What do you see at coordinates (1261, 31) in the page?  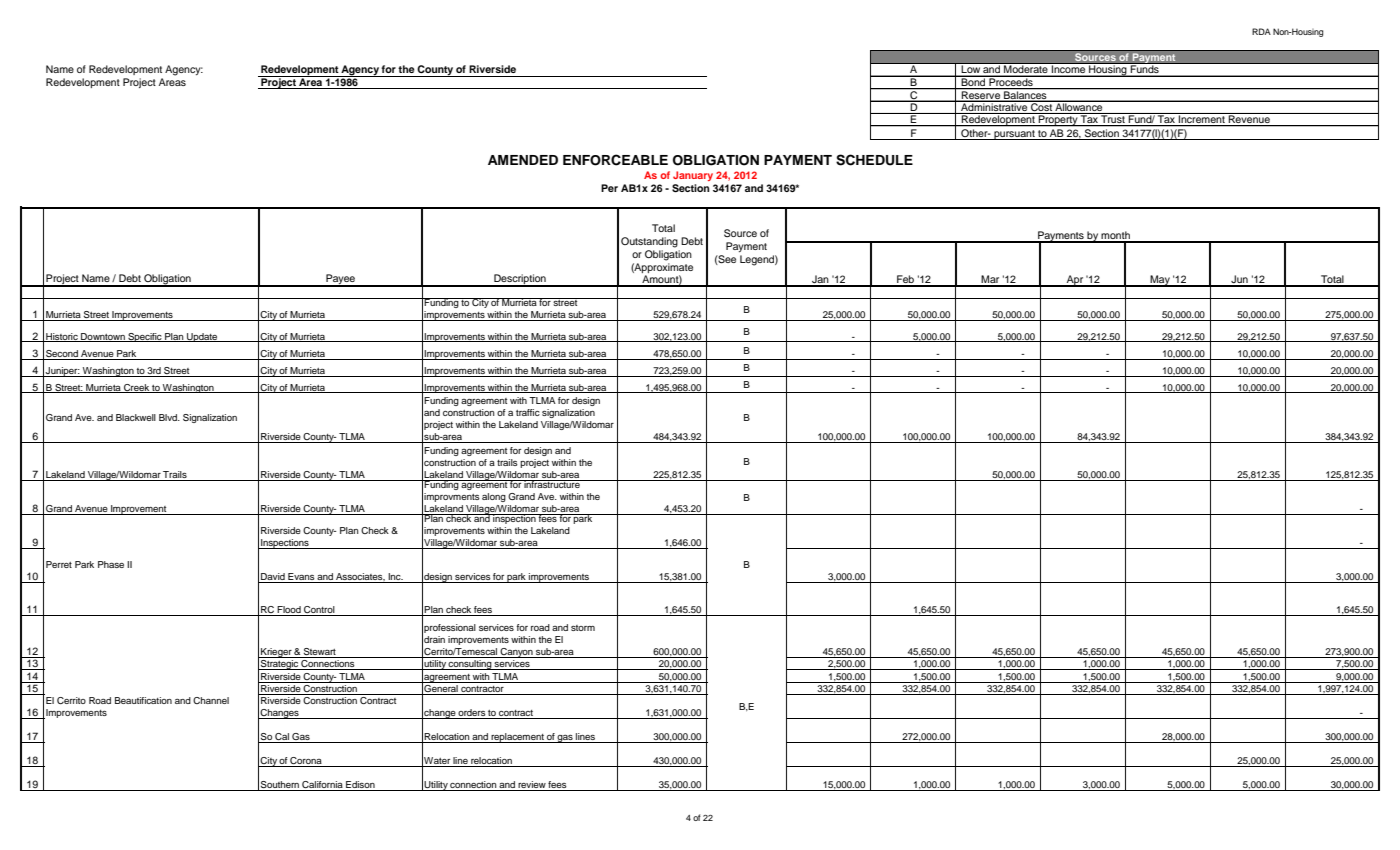 I see `RDA` at bounding box center [1261, 31].
